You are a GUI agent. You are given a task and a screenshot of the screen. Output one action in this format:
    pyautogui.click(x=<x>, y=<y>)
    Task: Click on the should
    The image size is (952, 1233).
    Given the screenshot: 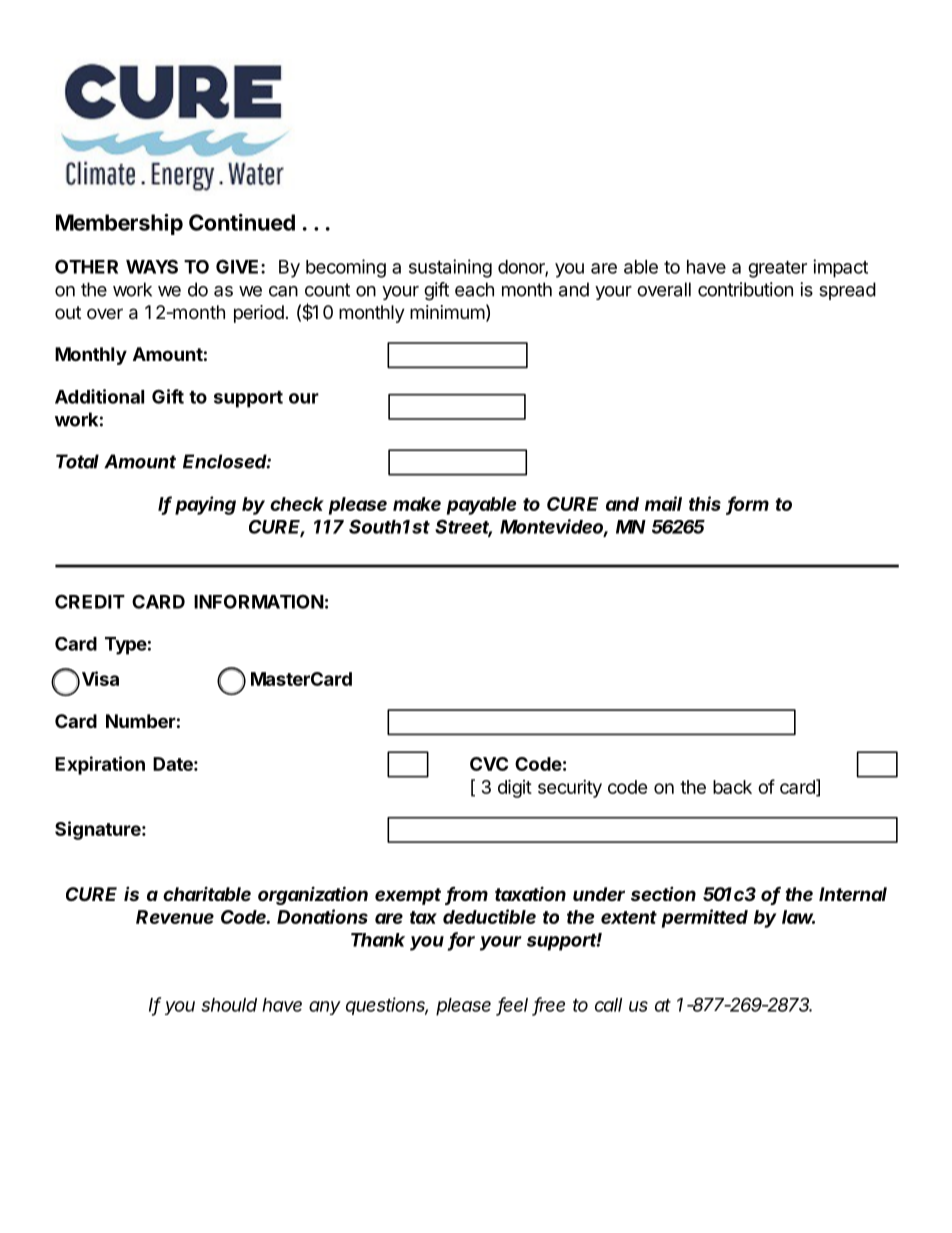 What is the action you would take?
    pyautogui.click(x=229, y=1005)
